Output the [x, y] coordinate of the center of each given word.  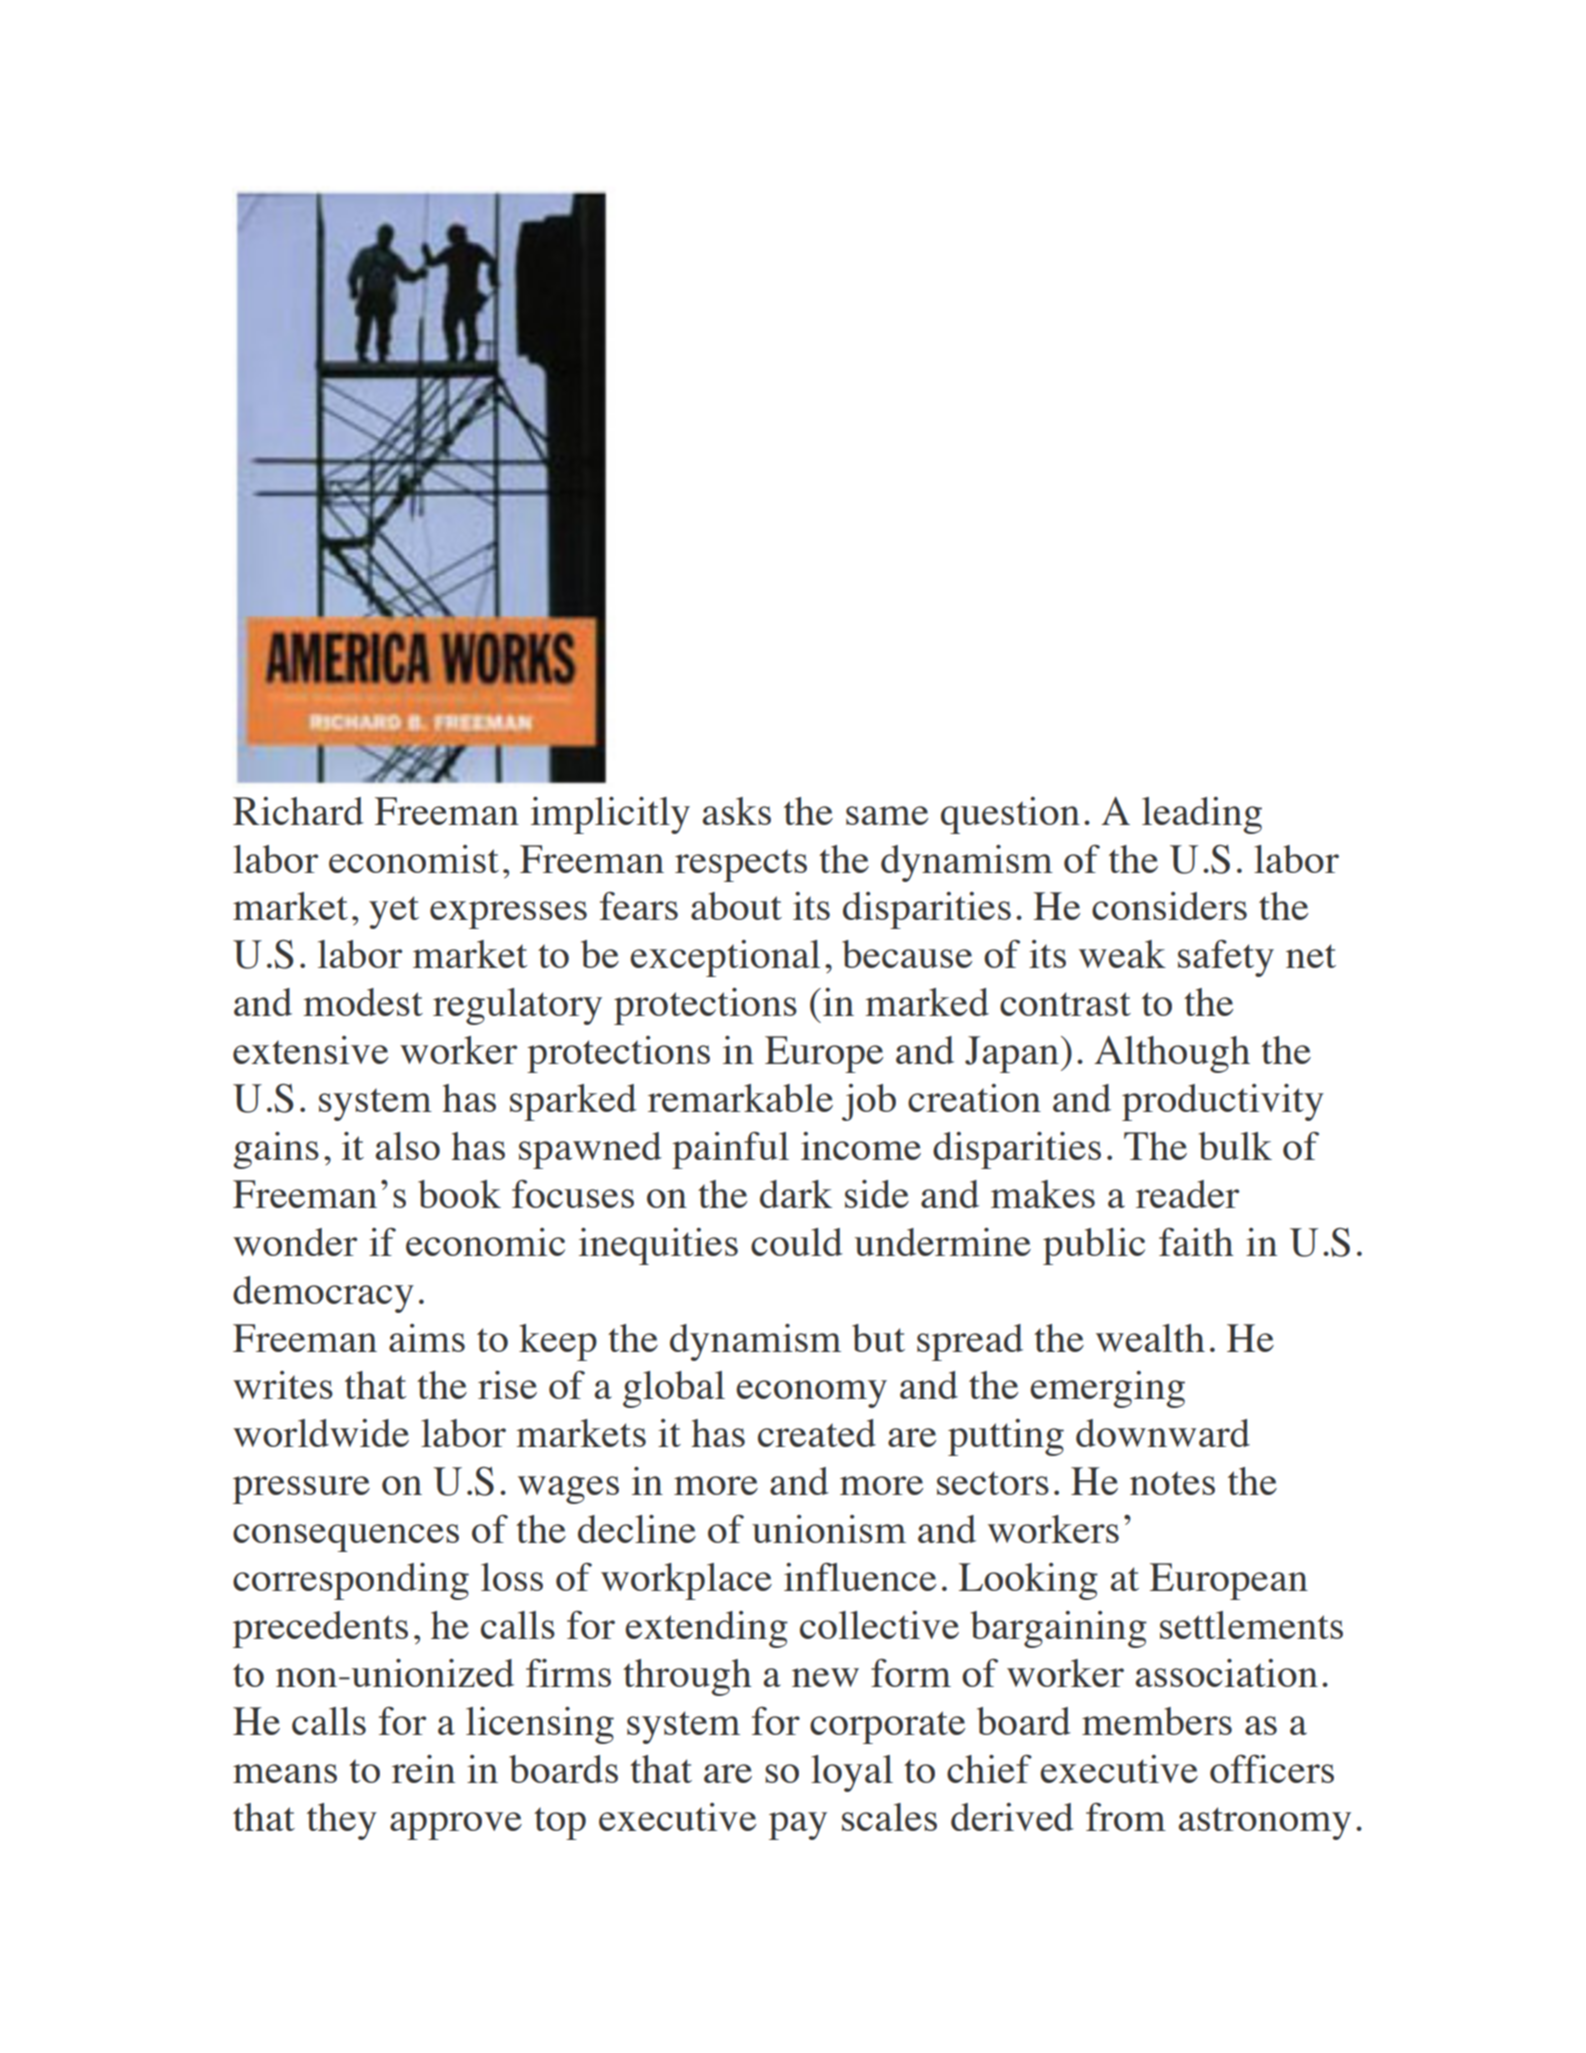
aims [427, 1338]
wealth [1150, 1338]
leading [1202, 815]
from [1126, 1816]
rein [423, 1769]
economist [414, 859]
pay [798, 1826]
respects [741, 865]
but [878, 1338]
